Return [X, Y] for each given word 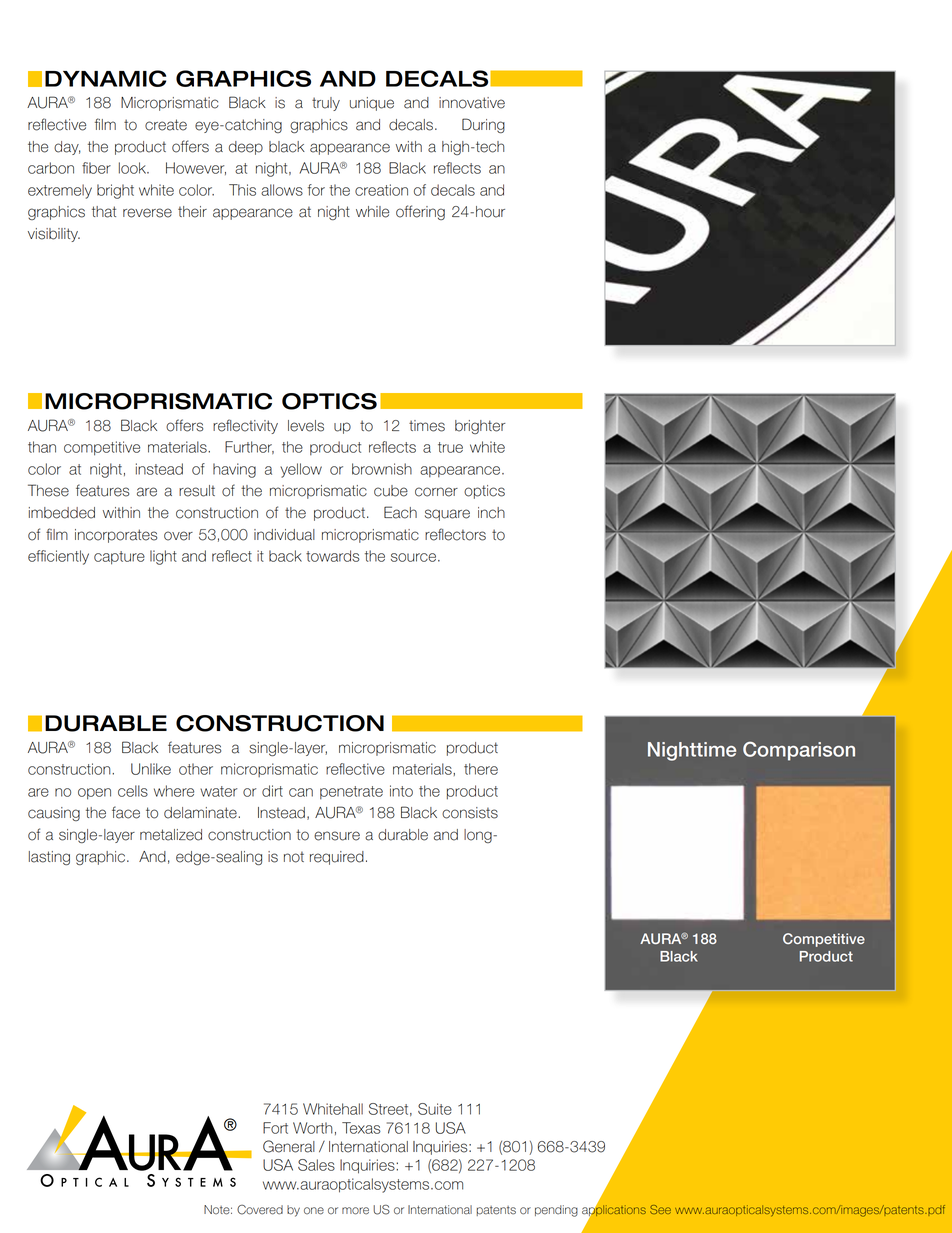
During [483, 125]
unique [372, 104]
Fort [275, 1128]
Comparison [799, 751]
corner [436, 492]
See [660, 1209]
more [355, 1211]
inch [491, 513]
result [197, 491]
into [401, 791]
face [126, 812]
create [166, 125]
